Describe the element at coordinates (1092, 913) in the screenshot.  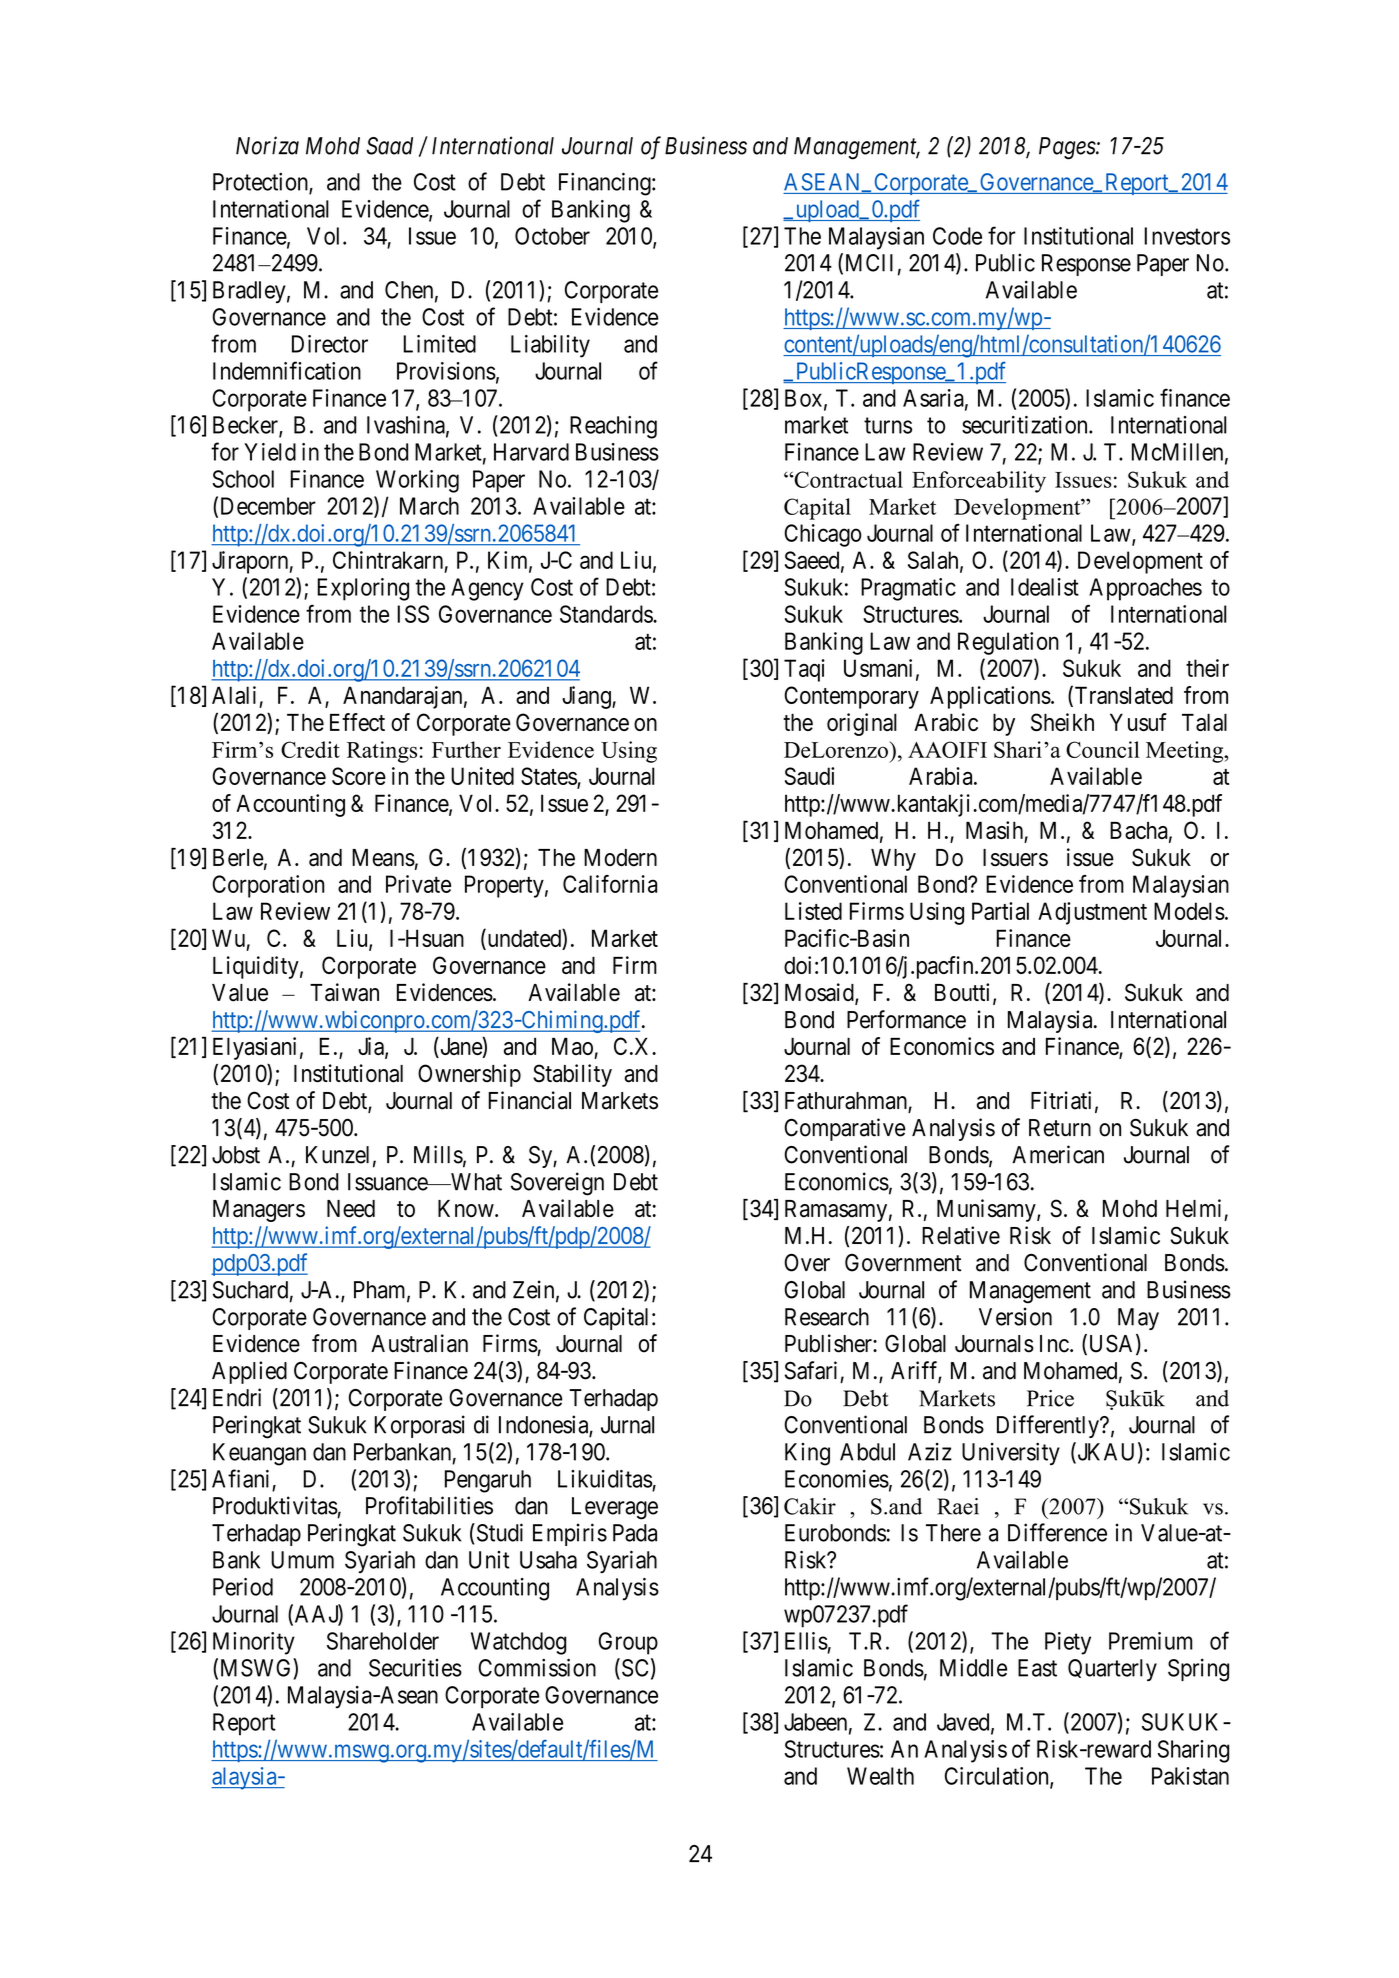
I see `Adjustment` at that location.
